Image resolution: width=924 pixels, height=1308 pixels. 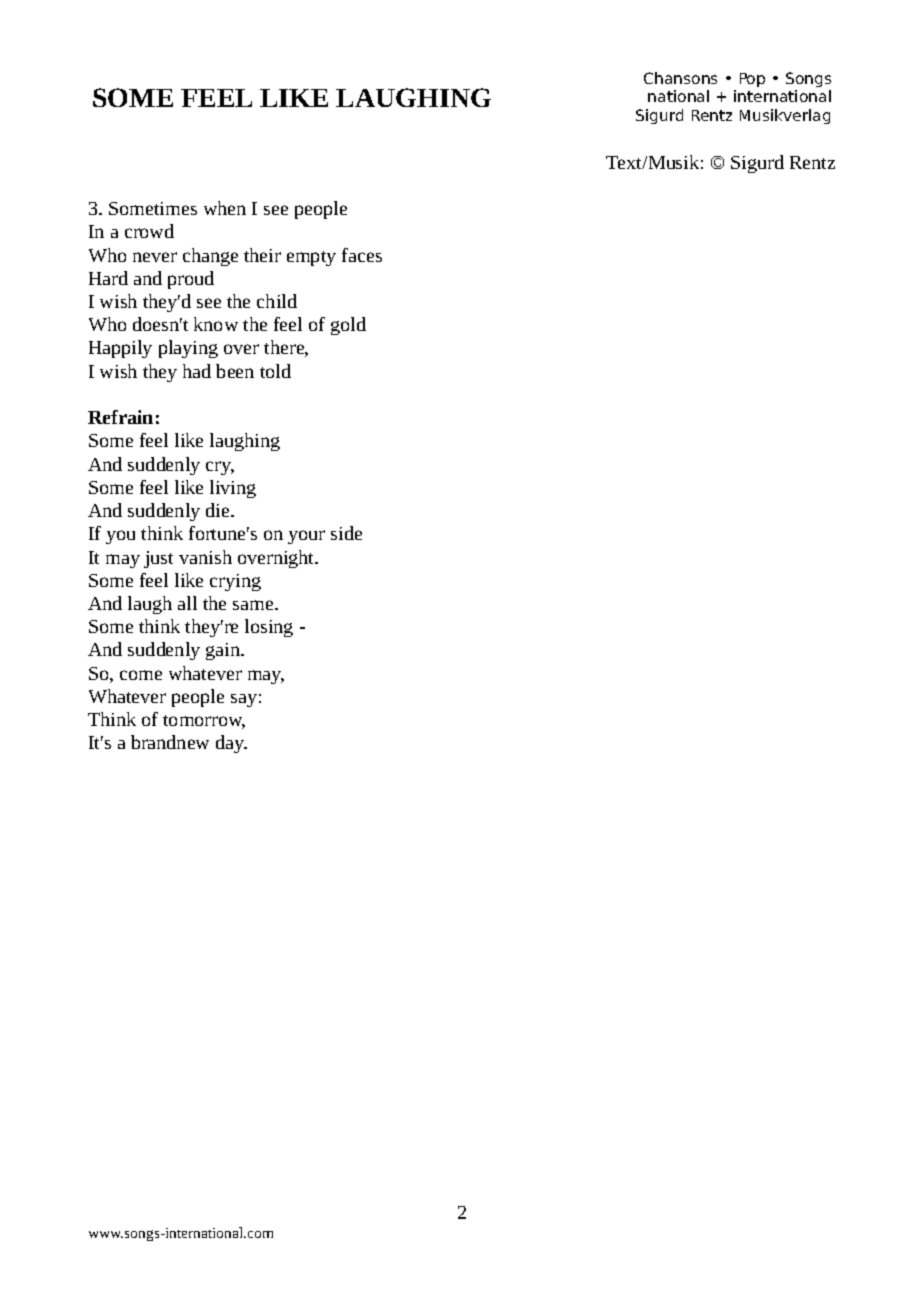 I want to click on living, so click(x=233, y=489).
